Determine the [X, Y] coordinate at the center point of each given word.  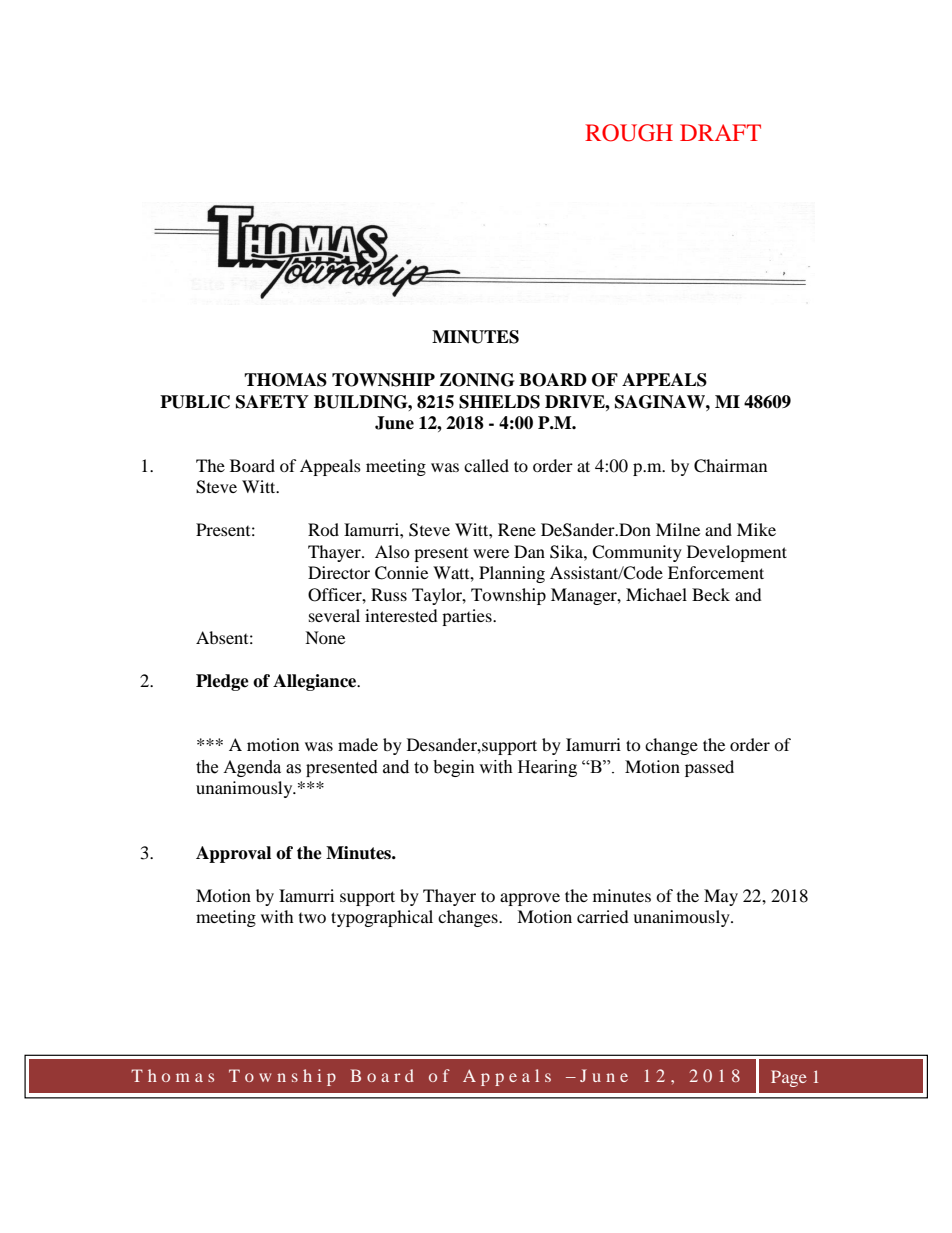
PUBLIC [195, 402]
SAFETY [272, 402]
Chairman [730, 466]
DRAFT [720, 132]
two [312, 918]
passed [709, 768]
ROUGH [629, 133]
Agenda [252, 768]
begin [454, 768]
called [486, 465]
